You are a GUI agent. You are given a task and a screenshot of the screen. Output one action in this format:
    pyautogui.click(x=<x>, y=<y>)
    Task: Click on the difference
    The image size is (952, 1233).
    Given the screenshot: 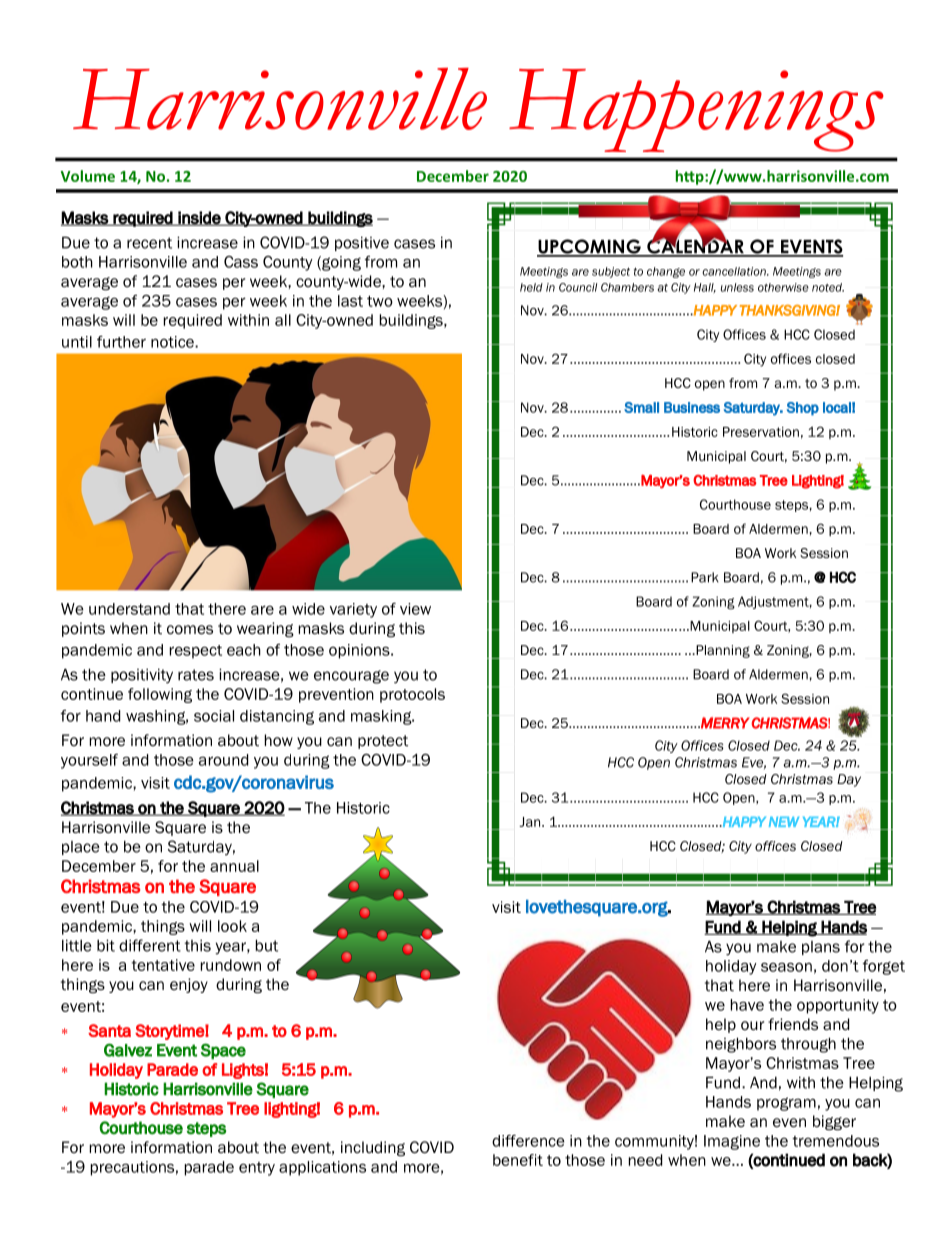 What is the action you would take?
    pyautogui.click(x=528, y=1141)
